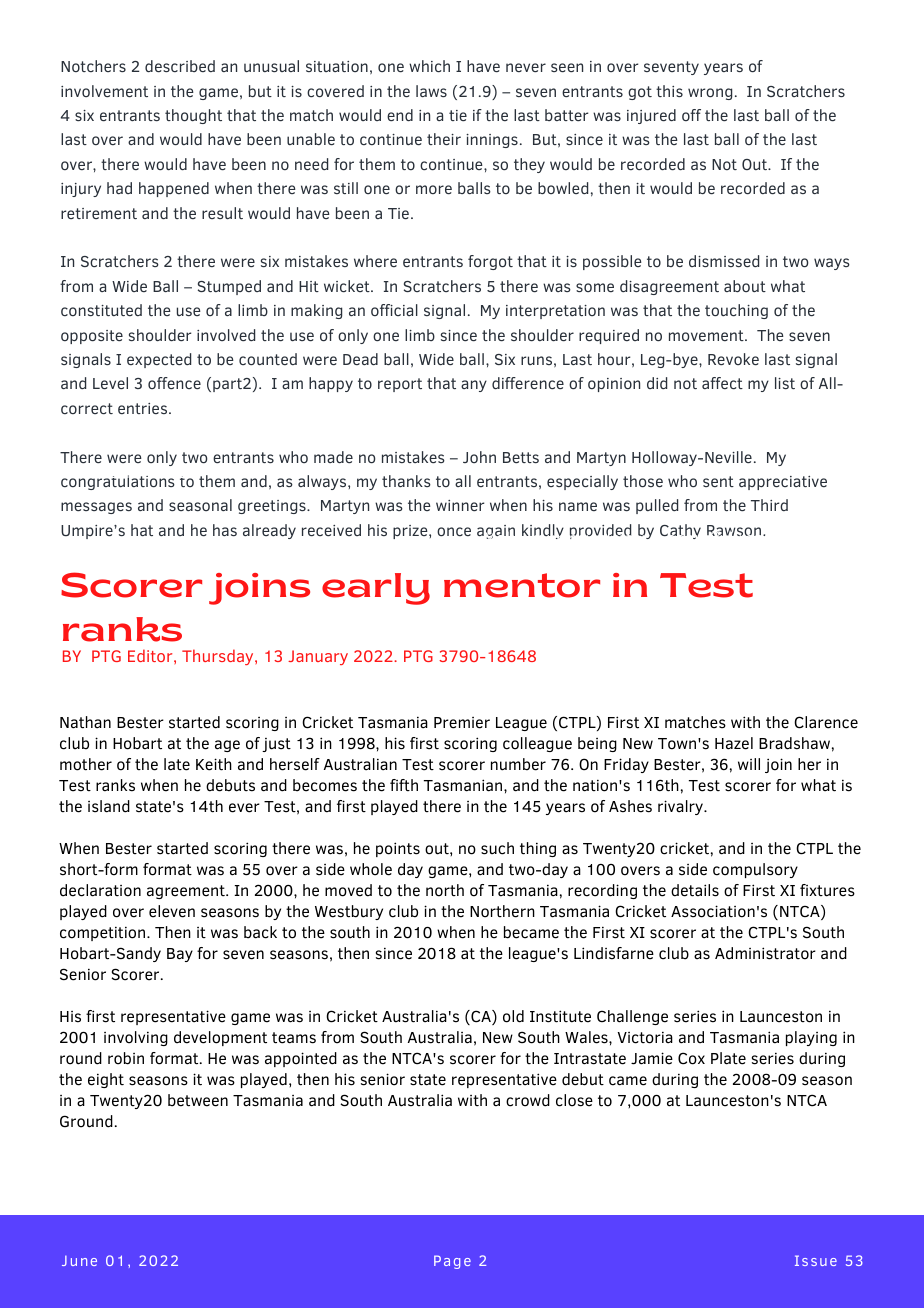 This screenshot has width=924, height=1309. Describe the element at coordinates (431, 91) in the screenshot. I see `laws` at that location.
